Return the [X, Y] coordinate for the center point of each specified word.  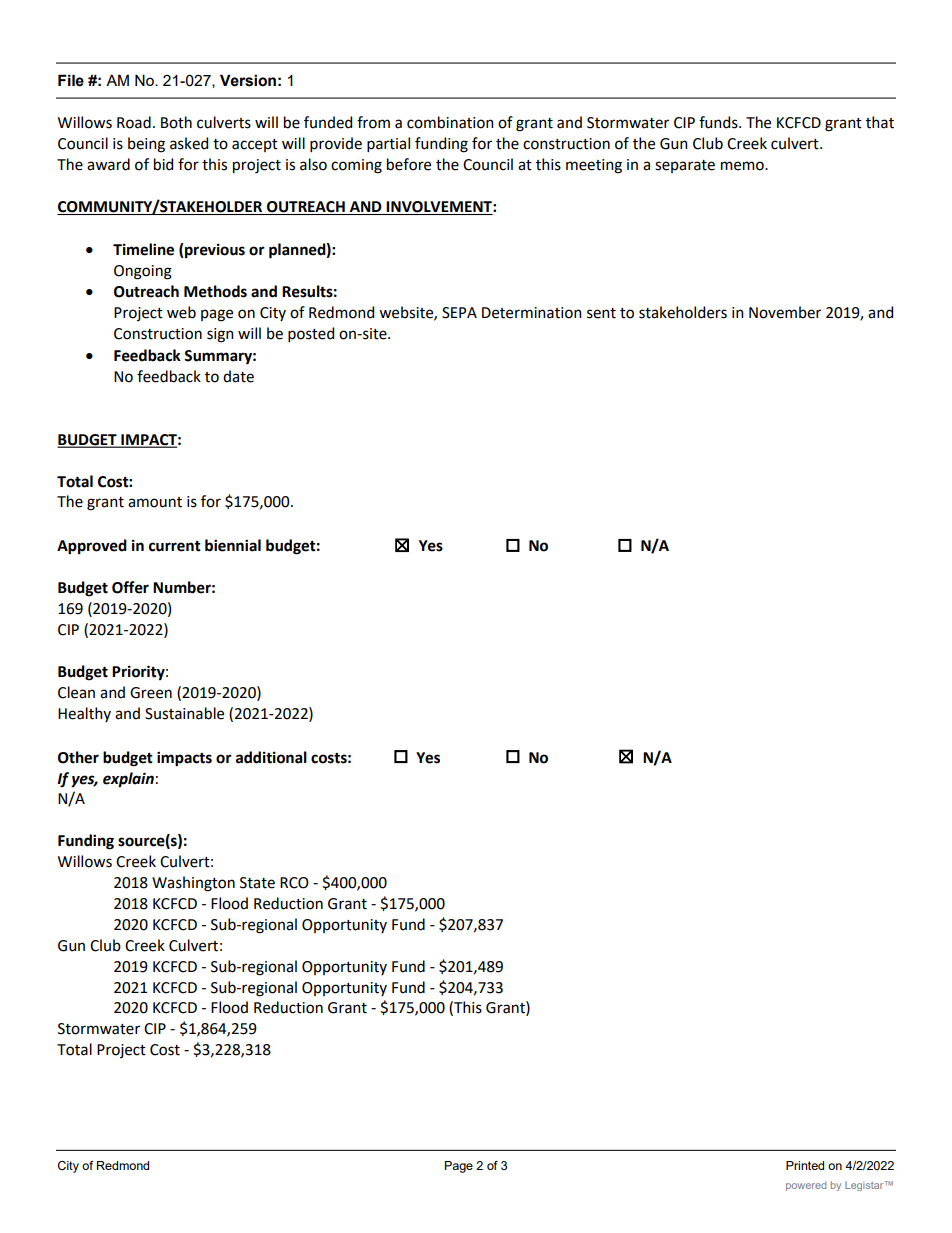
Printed [805, 1165]
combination [450, 122]
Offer [130, 587]
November [785, 312]
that [880, 122]
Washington [193, 884]
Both [176, 122]
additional [271, 757]
